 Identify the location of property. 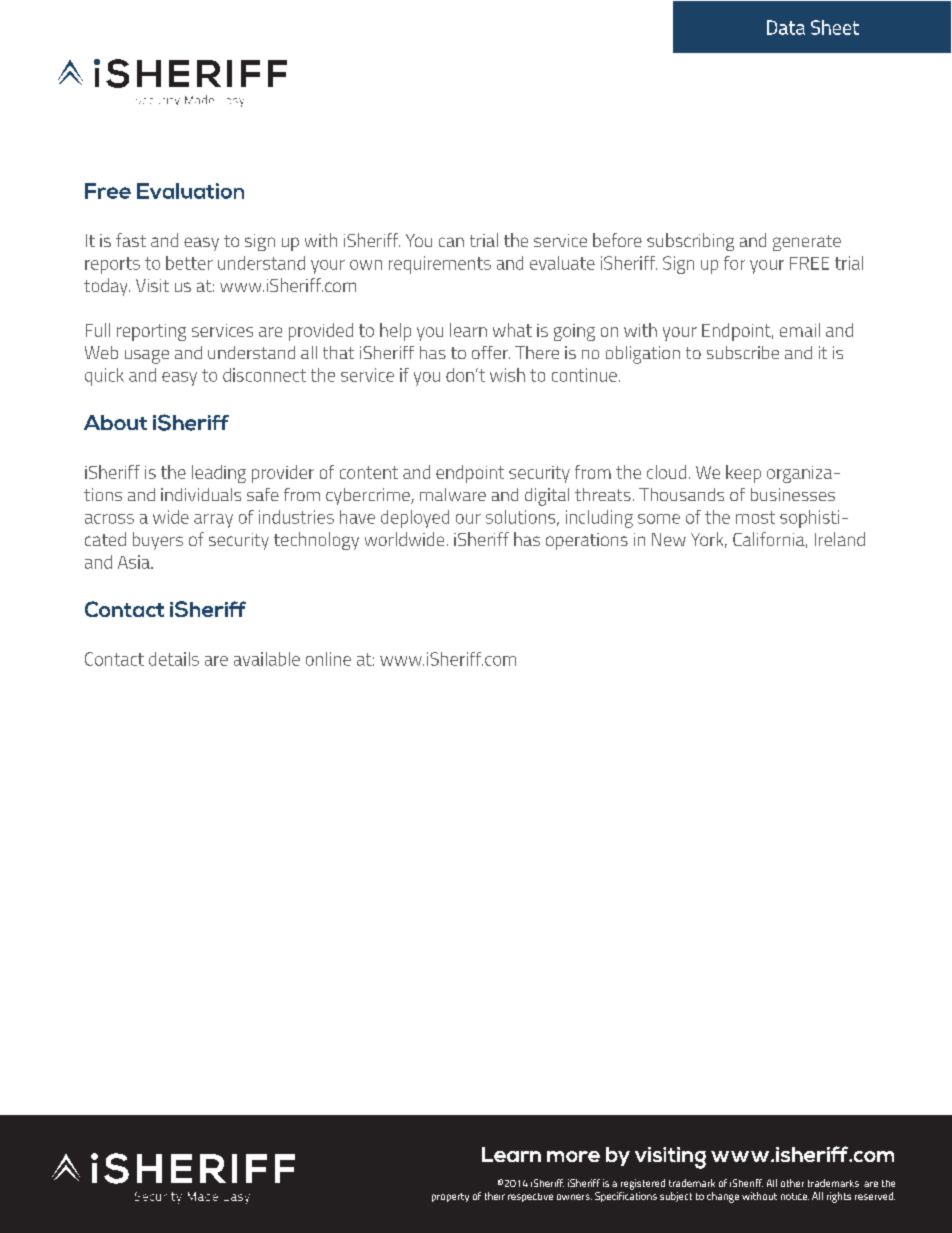
(450, 1197).
